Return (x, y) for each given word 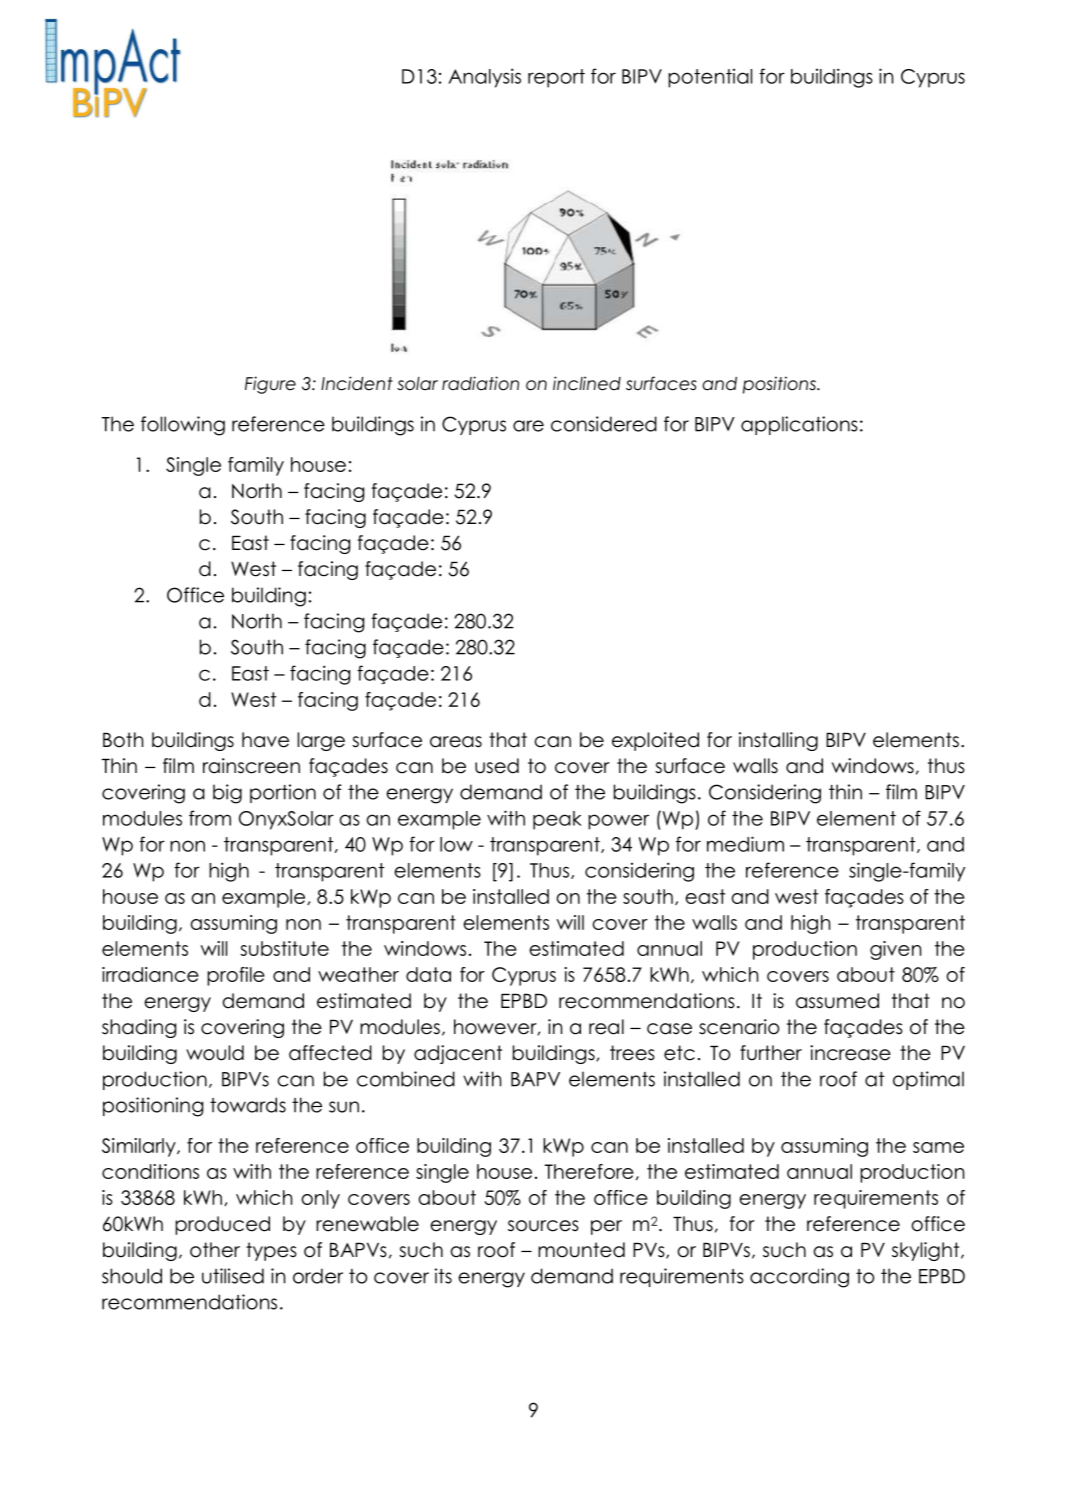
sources (543, 1226)
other (215, 1250)
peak (557, 820)
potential (710, 78)
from (210, 818)
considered (604, 424)
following (183, 426)
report (556, 78)
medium (745, 844)
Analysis (484, 78)
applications (799, 425)
